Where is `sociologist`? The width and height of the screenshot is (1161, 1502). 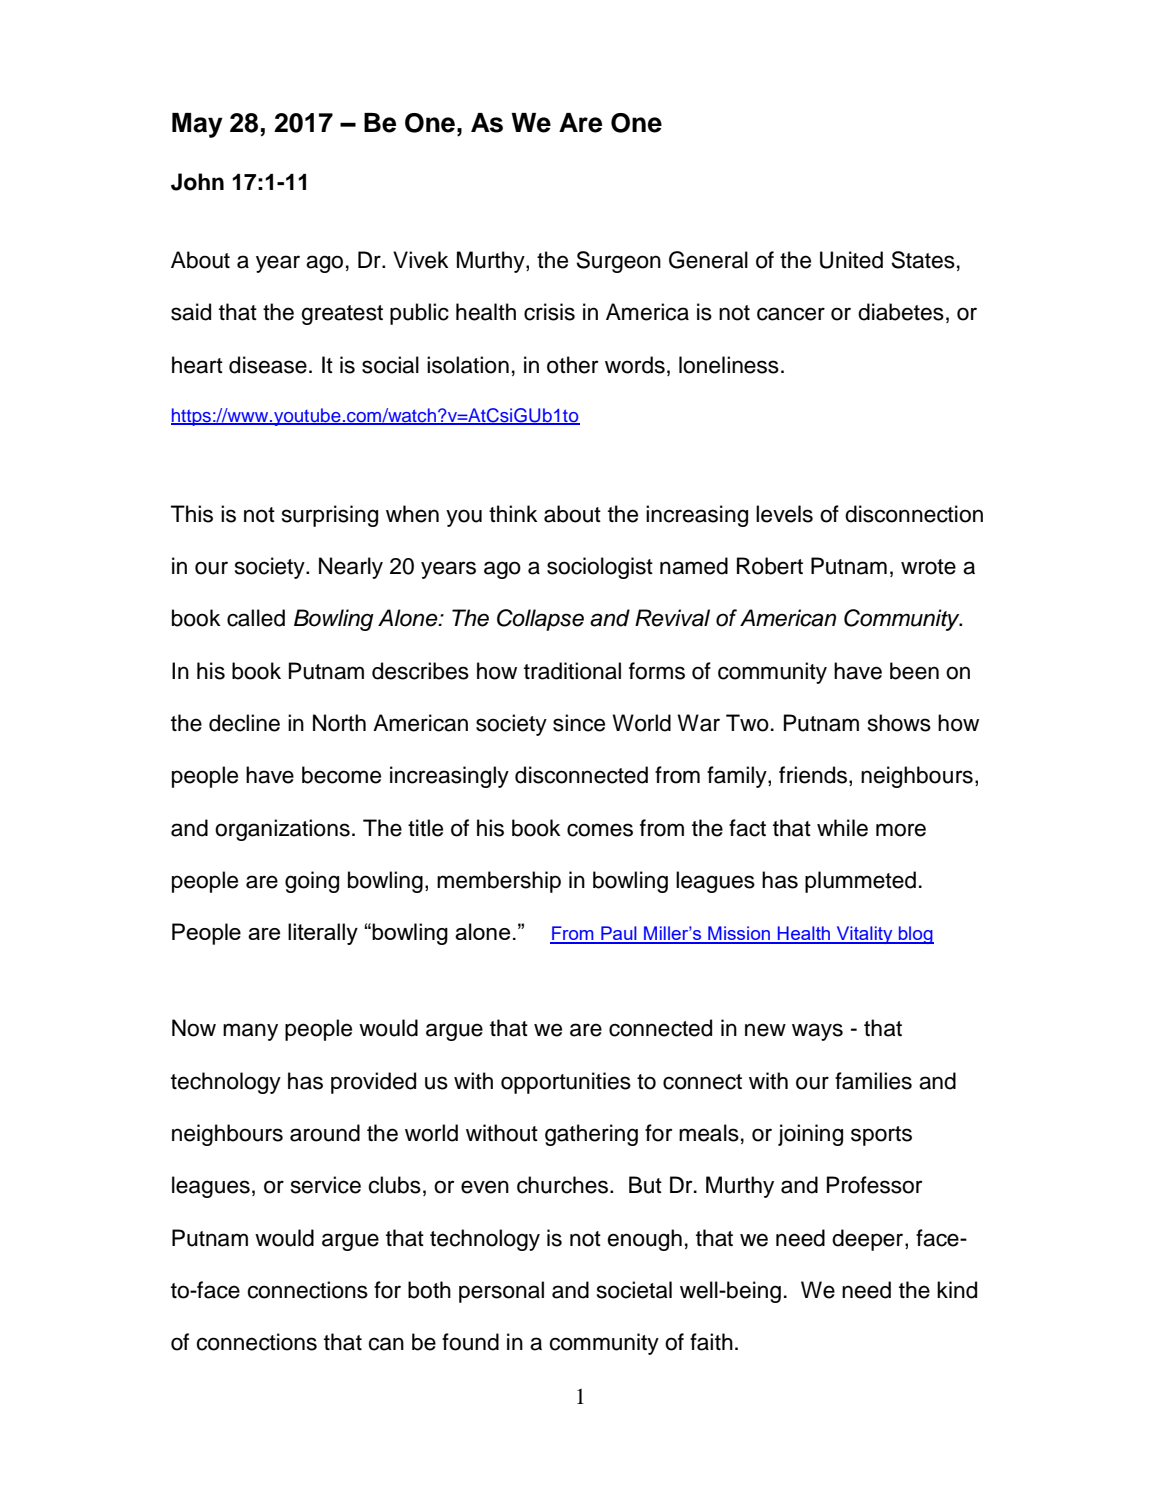 sociologist is located at coordinates (600, 568).
